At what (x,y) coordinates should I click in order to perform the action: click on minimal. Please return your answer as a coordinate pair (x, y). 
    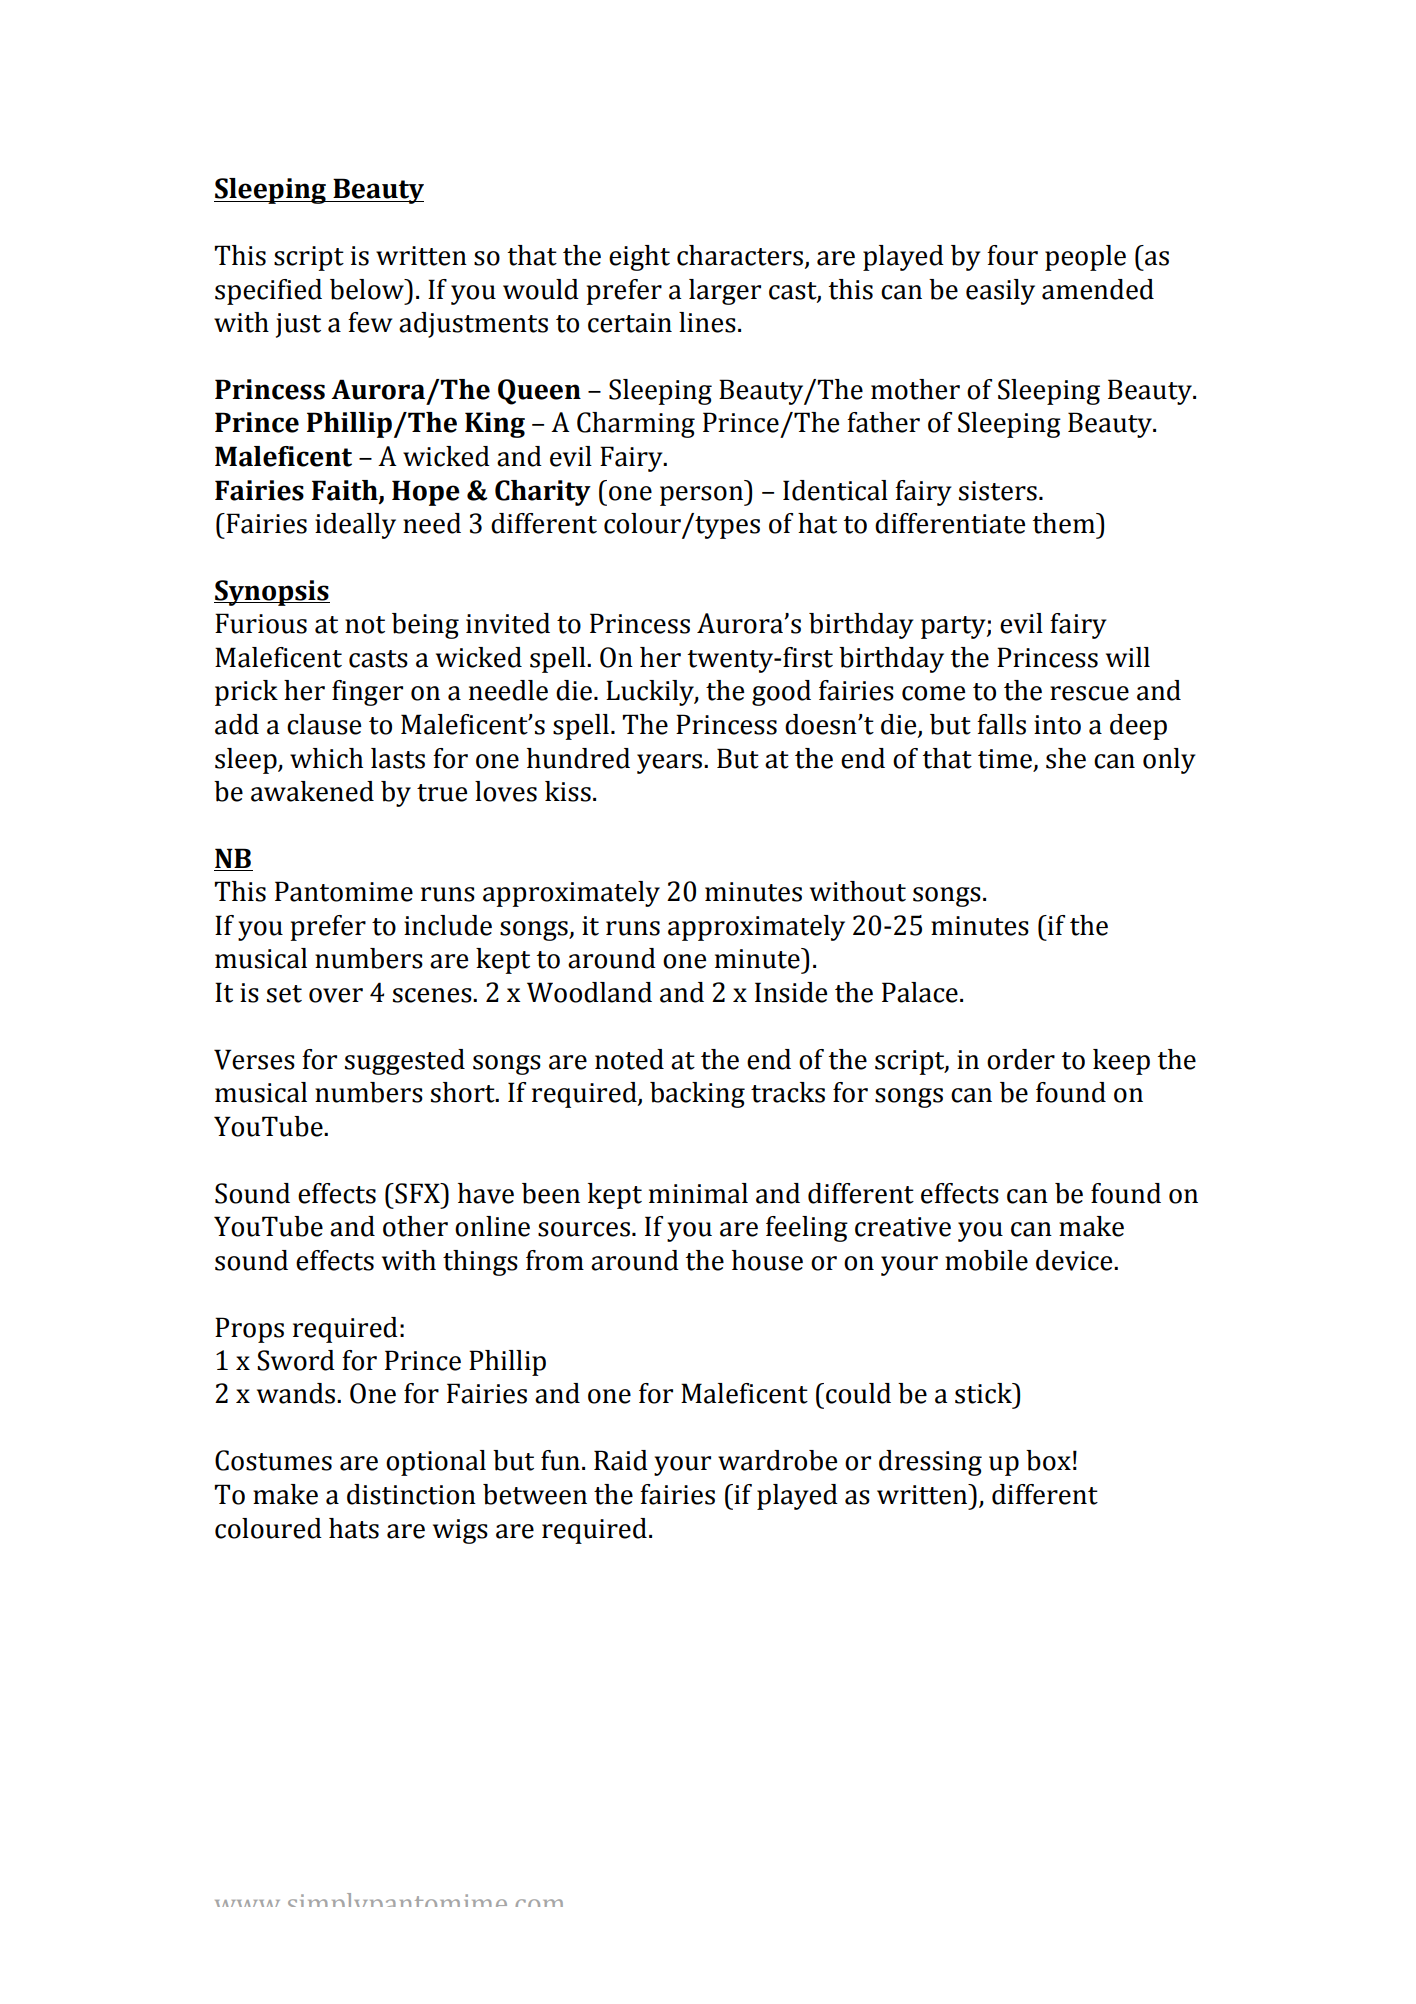
    Looking at the image, I should click on (698, 1193).
